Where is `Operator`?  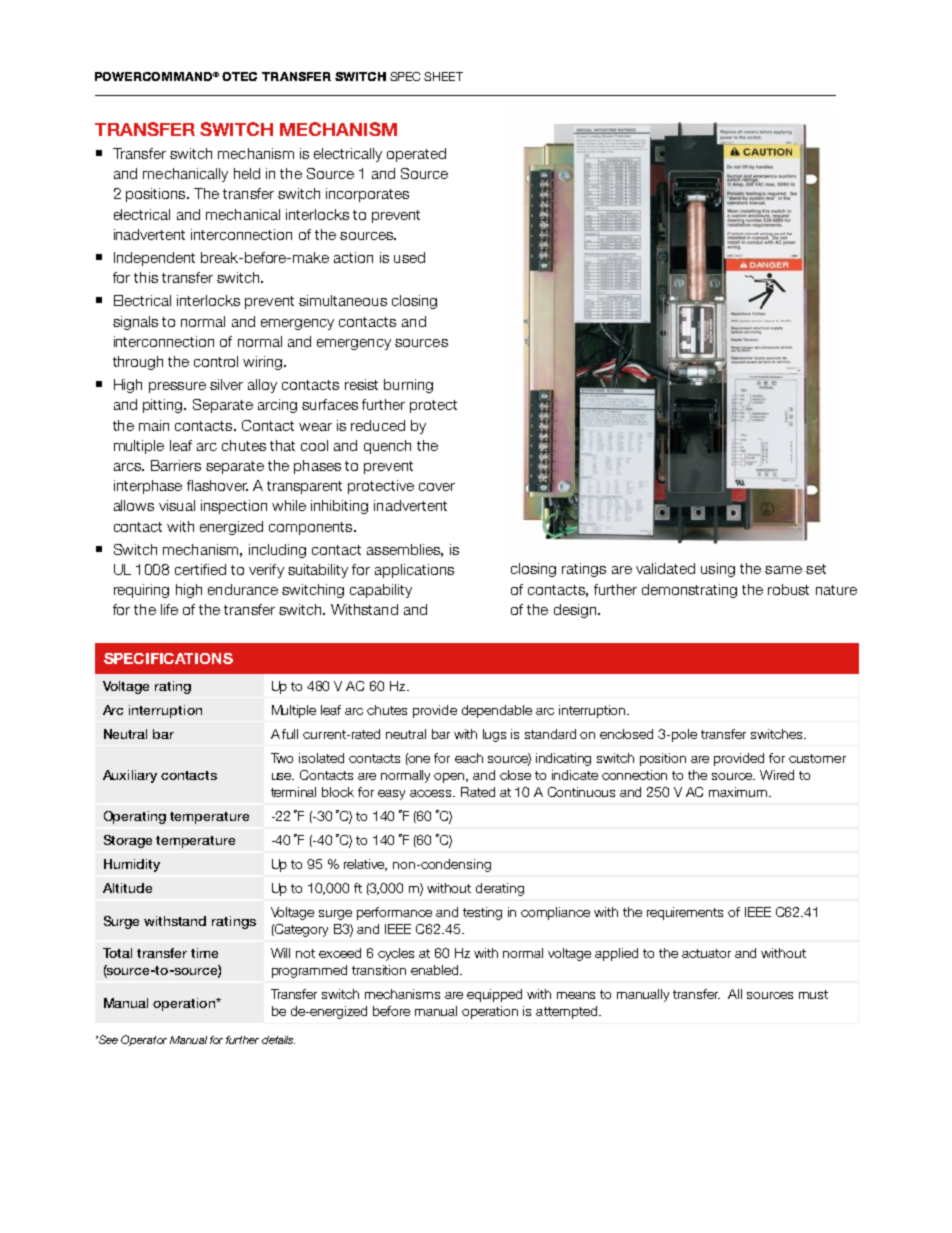
Operator is located at coordinates (144, 1040).
